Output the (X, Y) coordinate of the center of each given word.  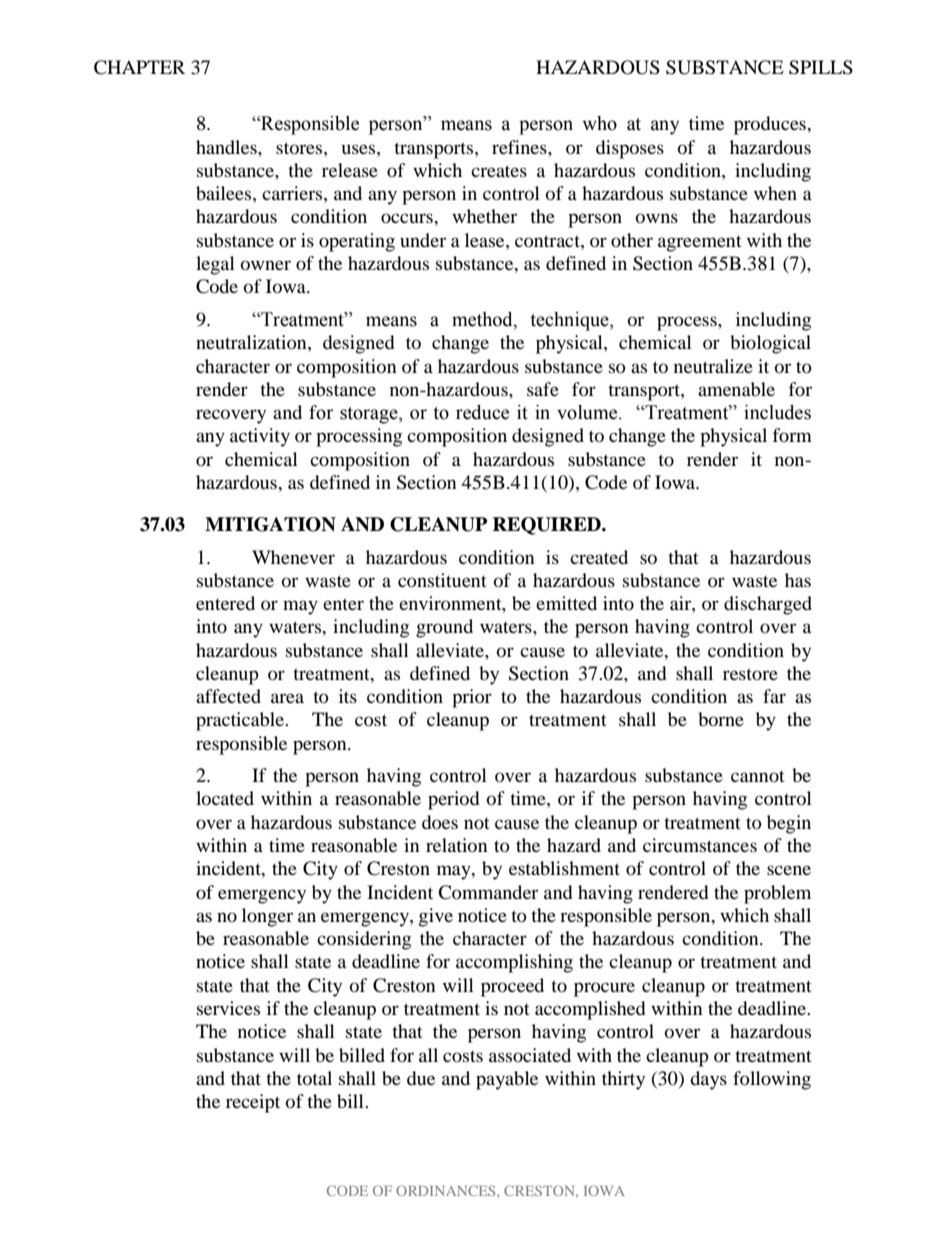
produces (771, 125)
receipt (253, 1103)
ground (444, 628)
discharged (768, 605)
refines (520, 147)
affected (228, 696)
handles (227, 147)
